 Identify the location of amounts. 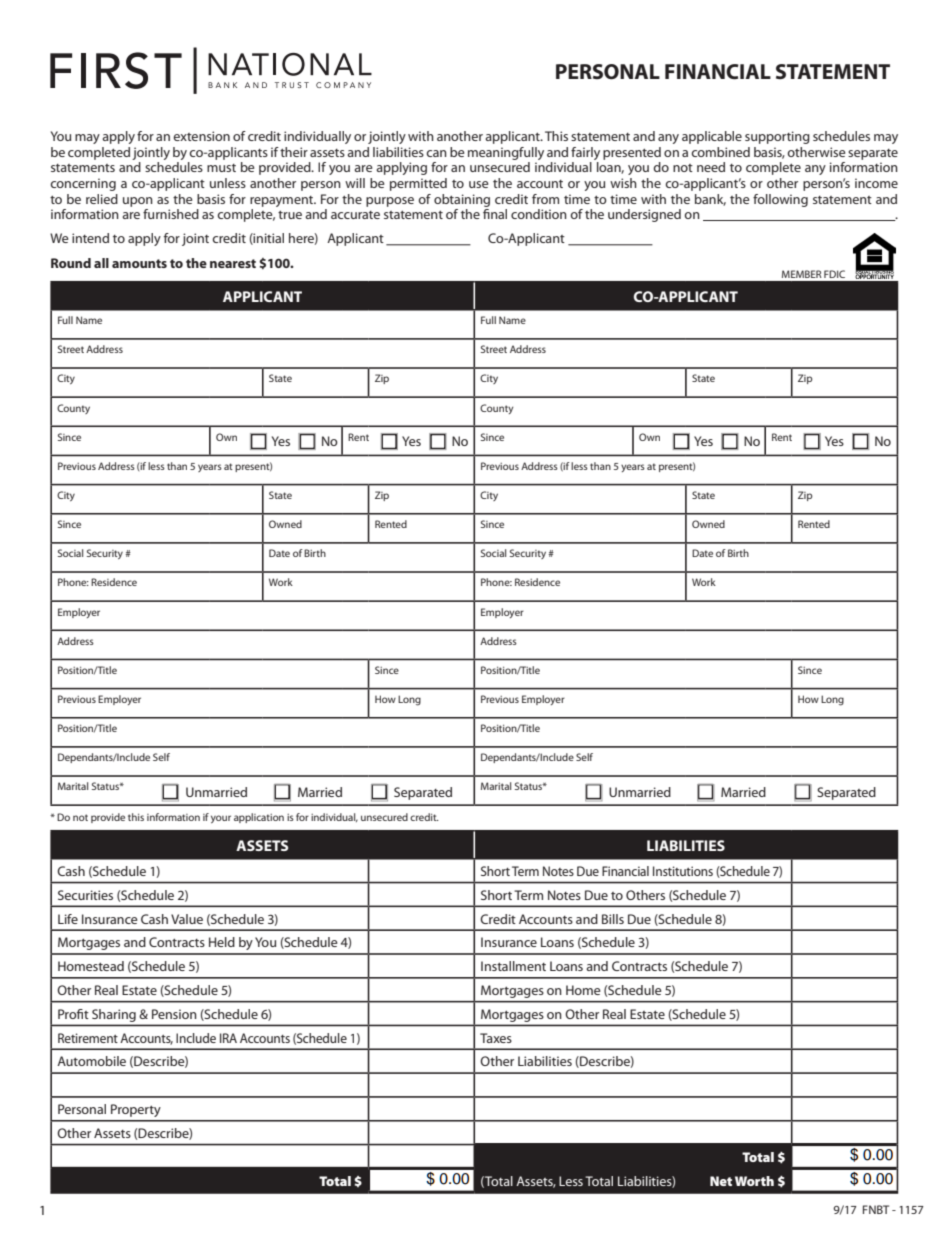
(139, 263).
